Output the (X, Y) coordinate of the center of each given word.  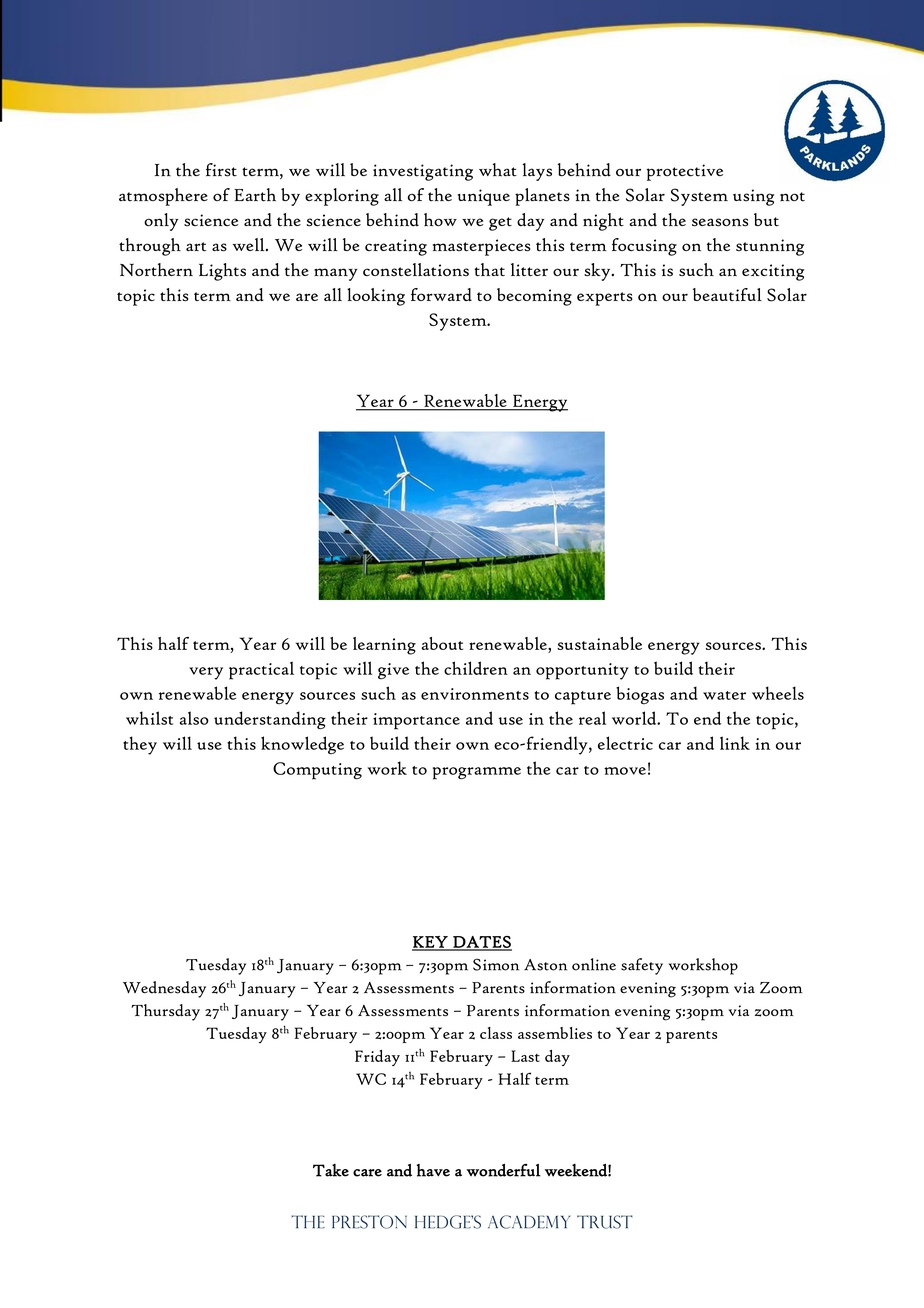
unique (483, 197)
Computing (317, 771)
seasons (720, 222)
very (206, 673)
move (625, 771)
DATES (481, 943)
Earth (255, 195)
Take (331, 1170)
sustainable (599, 643)
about (442, 643)
